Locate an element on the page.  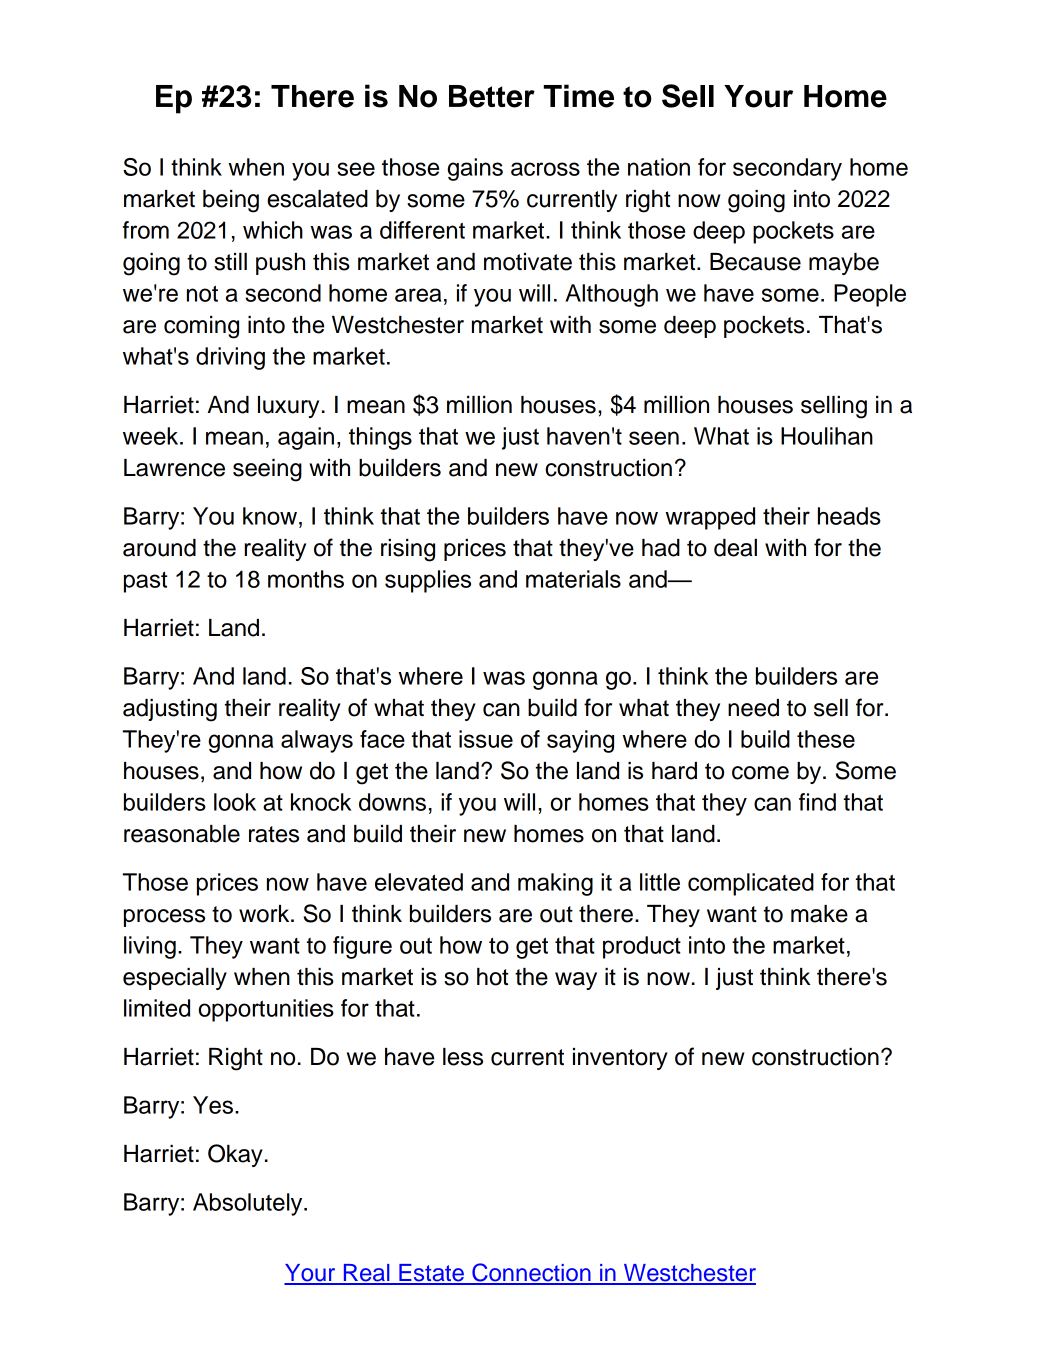
issue is located at coordinates (486, 739).
